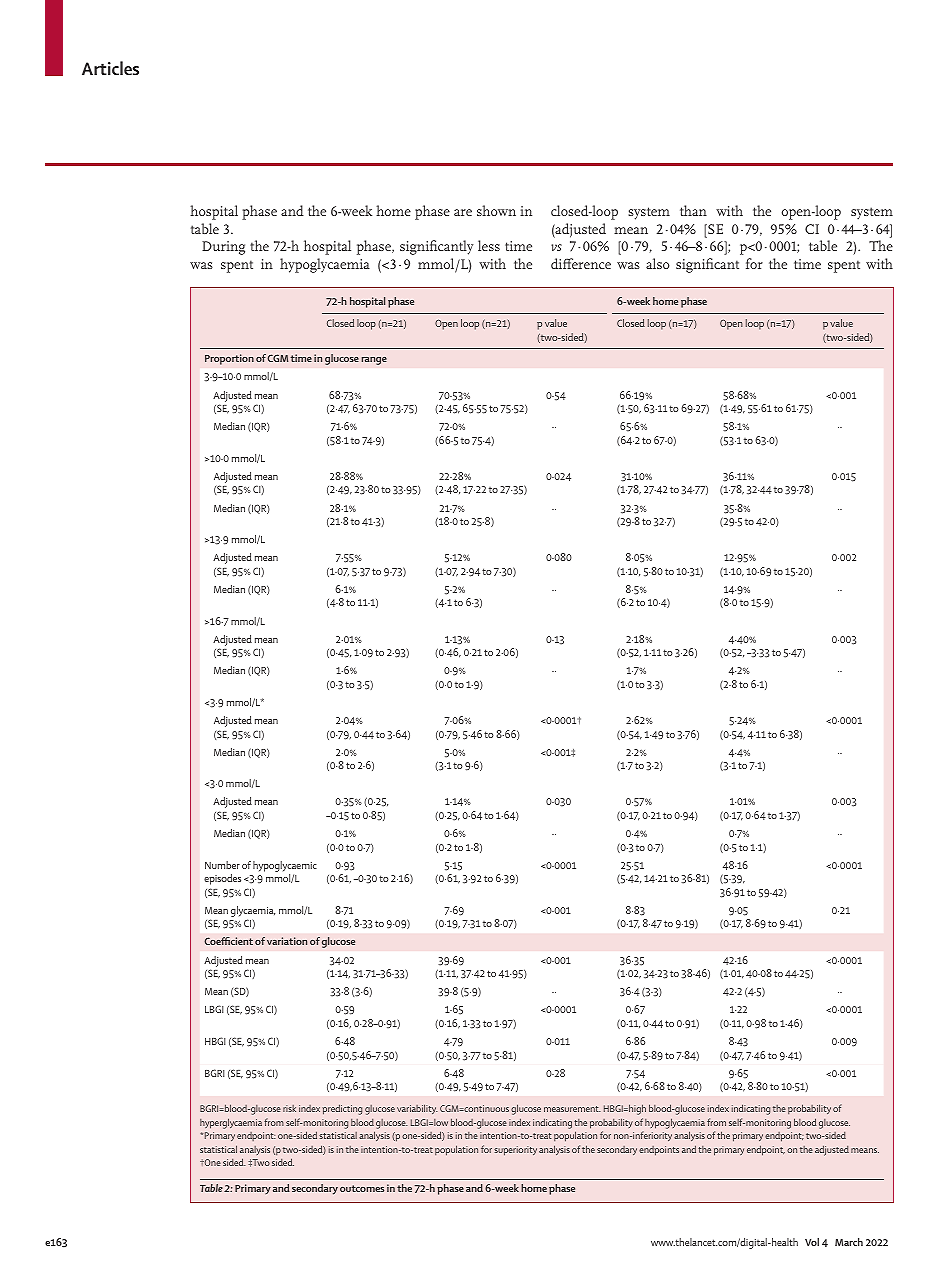 The width and height of the image is (952, 1279). Describe the element at coordinates (110, 68) in the image. I see `Articles` at that location.
